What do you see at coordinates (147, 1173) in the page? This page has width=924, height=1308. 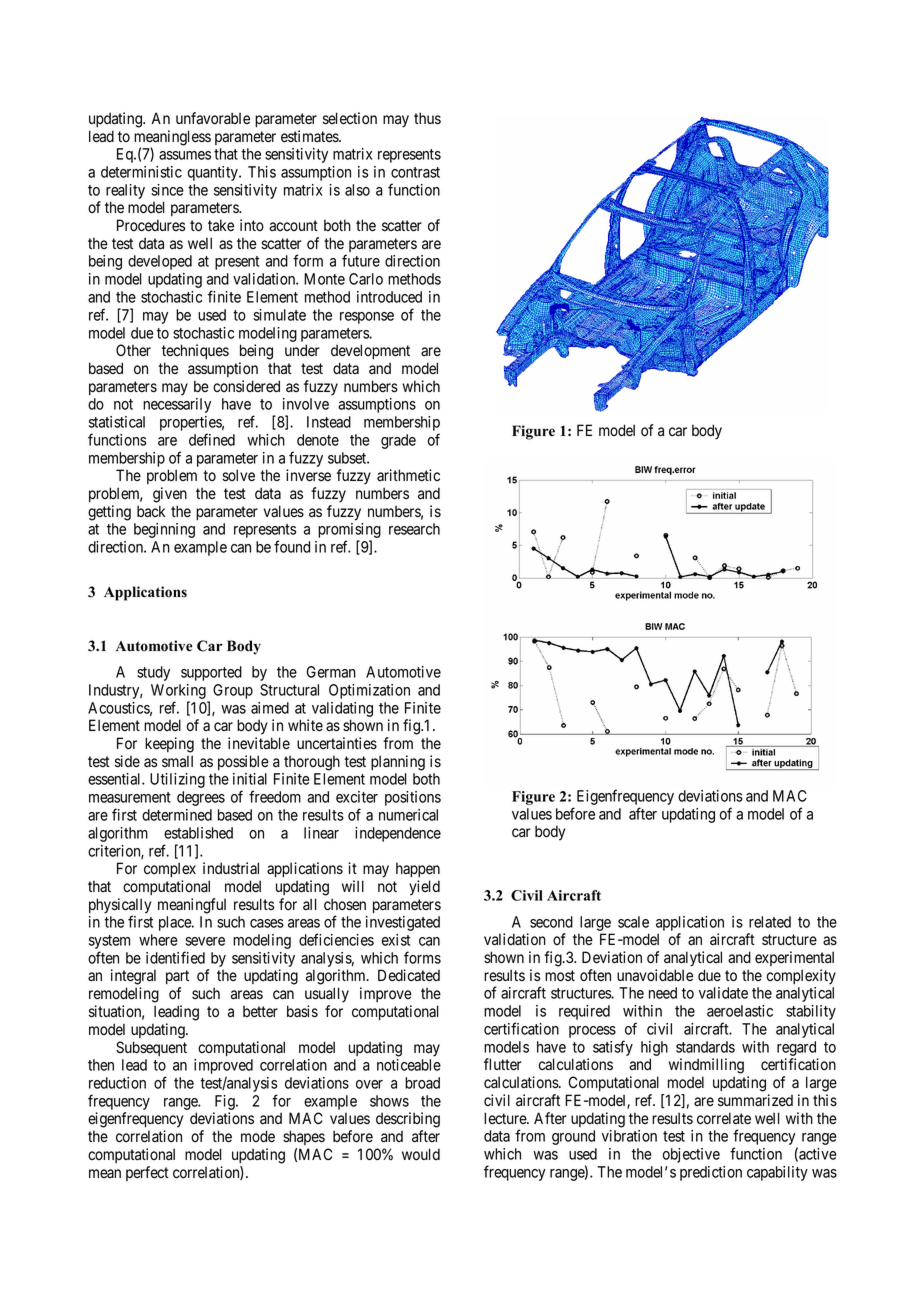 I see `perfect` at bounding box center [147, 1173].
